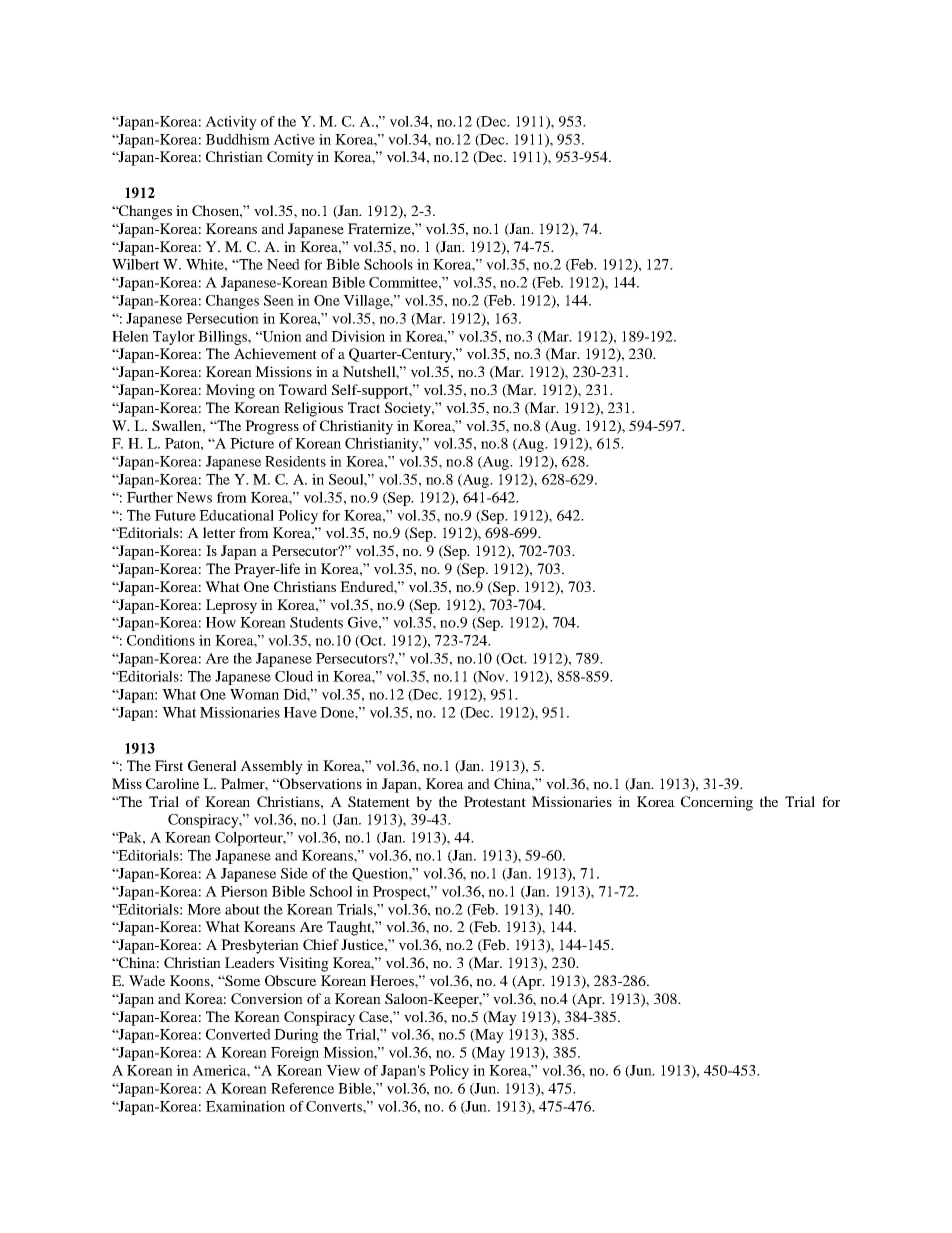  What do you see at coordinates (316, 622) in the image?
I see `Students` at bounding box center [316, 622].
